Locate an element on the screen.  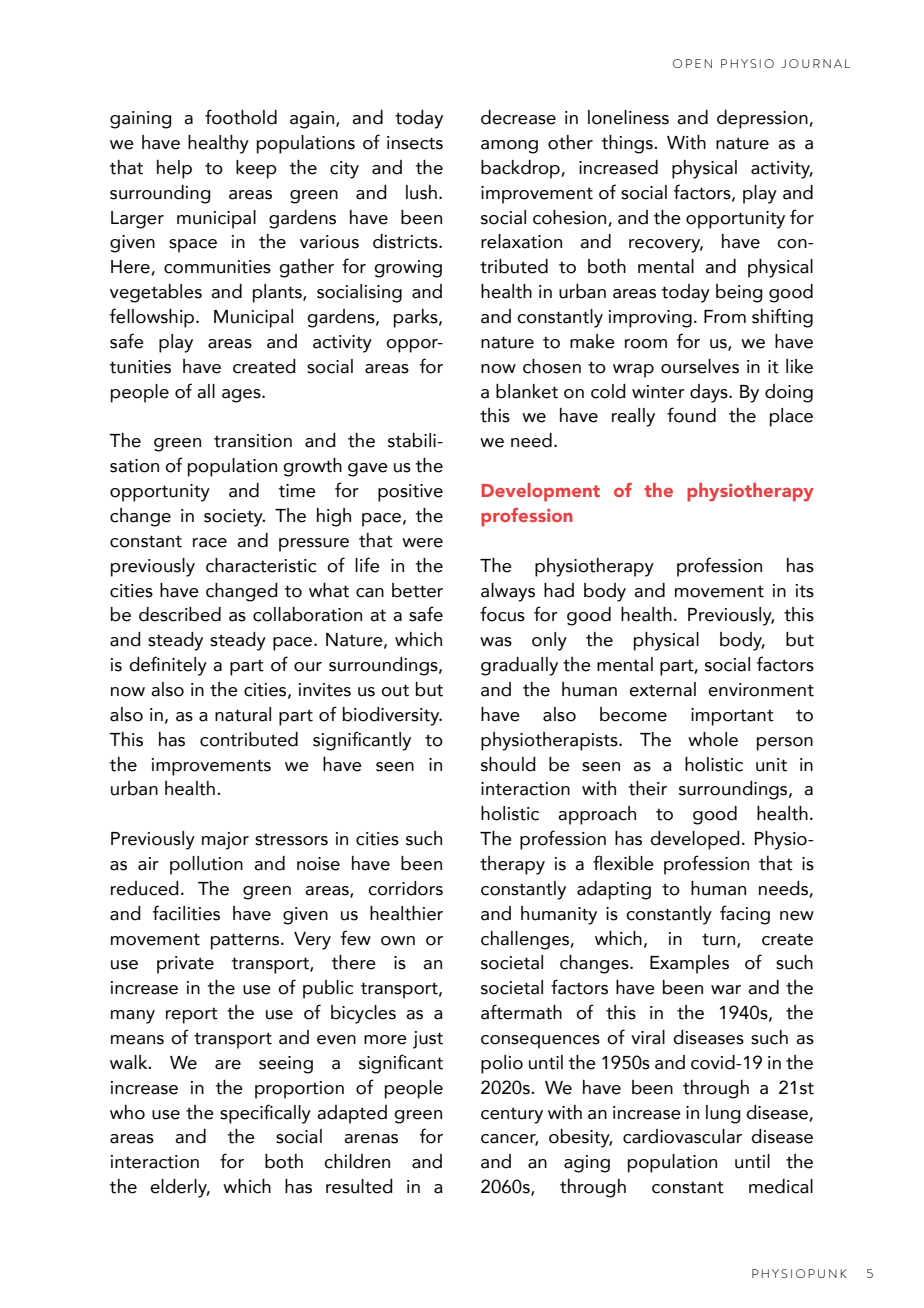
specifically is located at coordinates (265, 1114).
